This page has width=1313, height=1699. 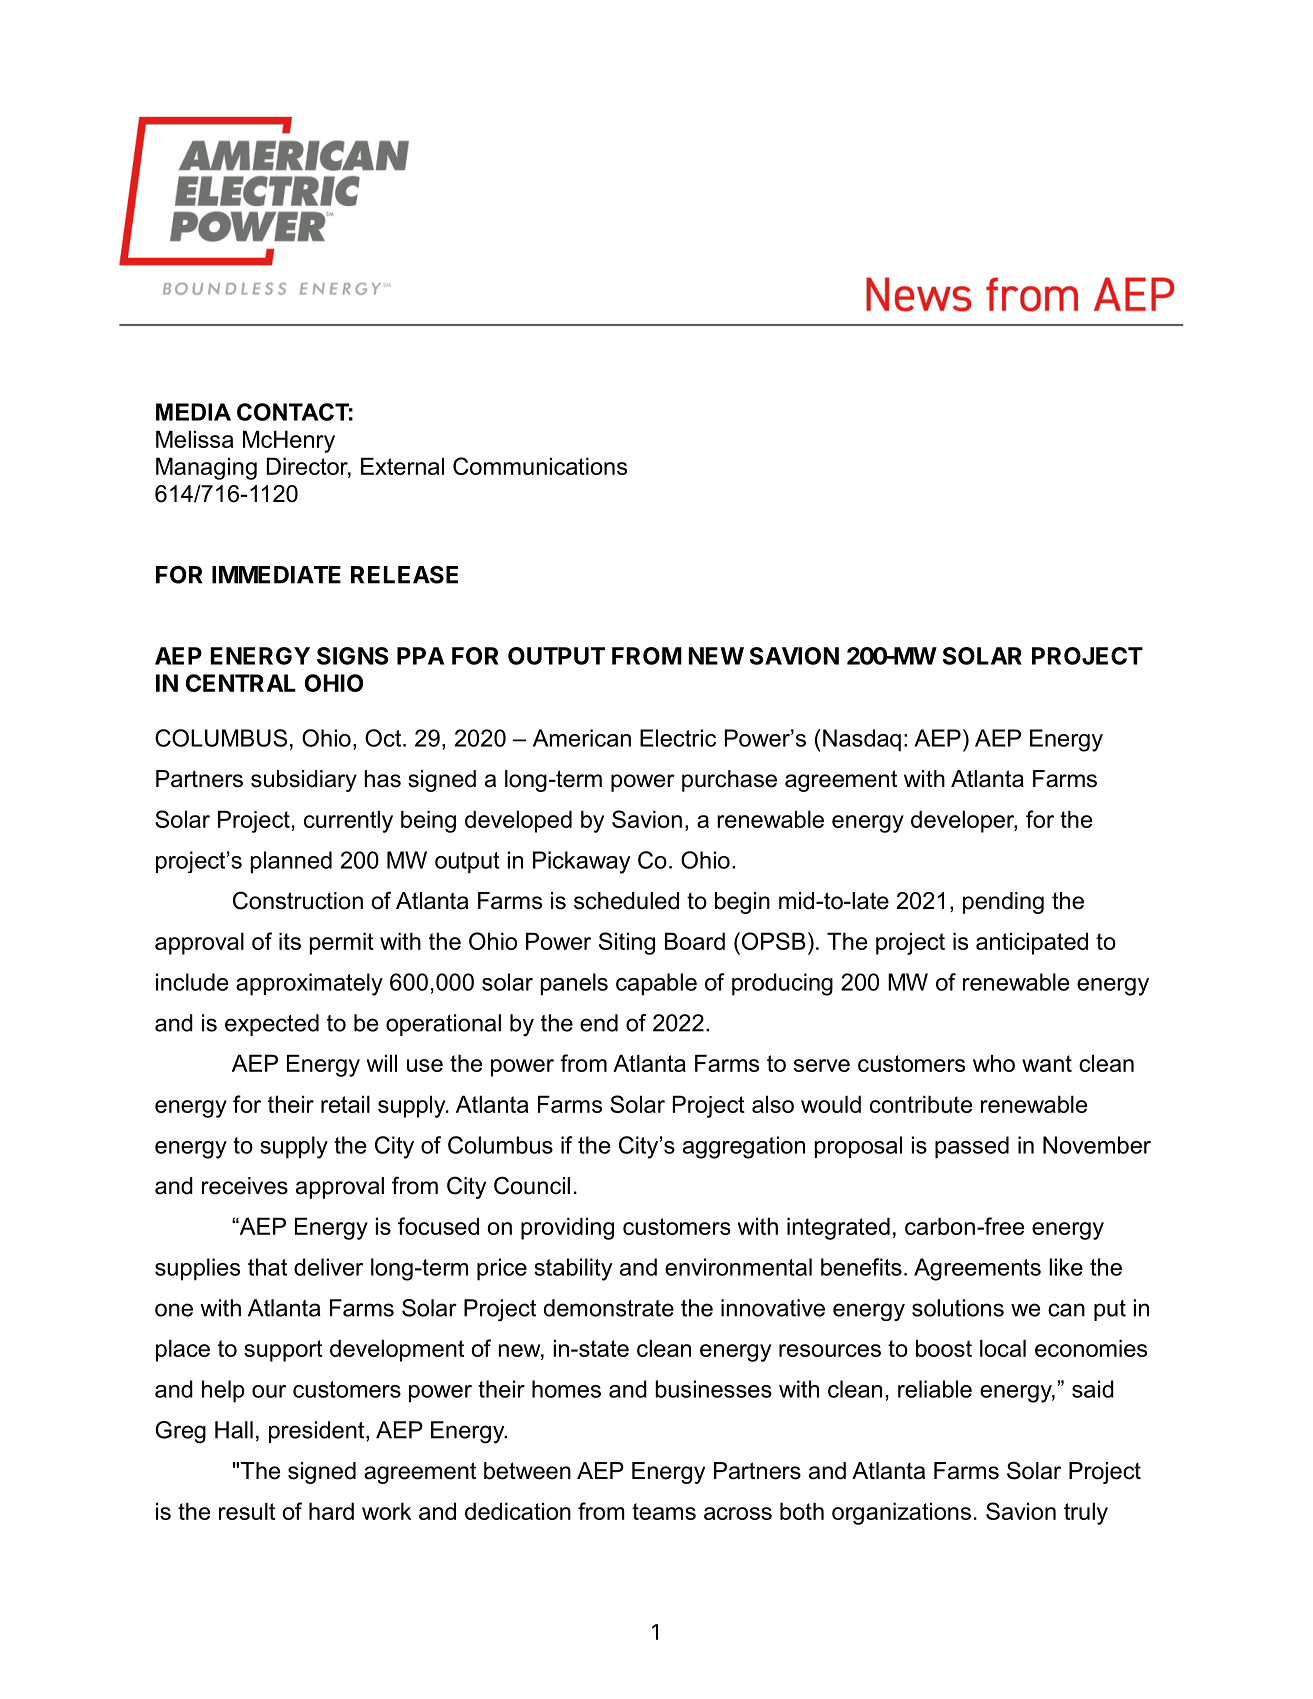 What do you see at coordinates (664, 1511) in the page?
I see `teams` at bounding box center [664, 1511].
